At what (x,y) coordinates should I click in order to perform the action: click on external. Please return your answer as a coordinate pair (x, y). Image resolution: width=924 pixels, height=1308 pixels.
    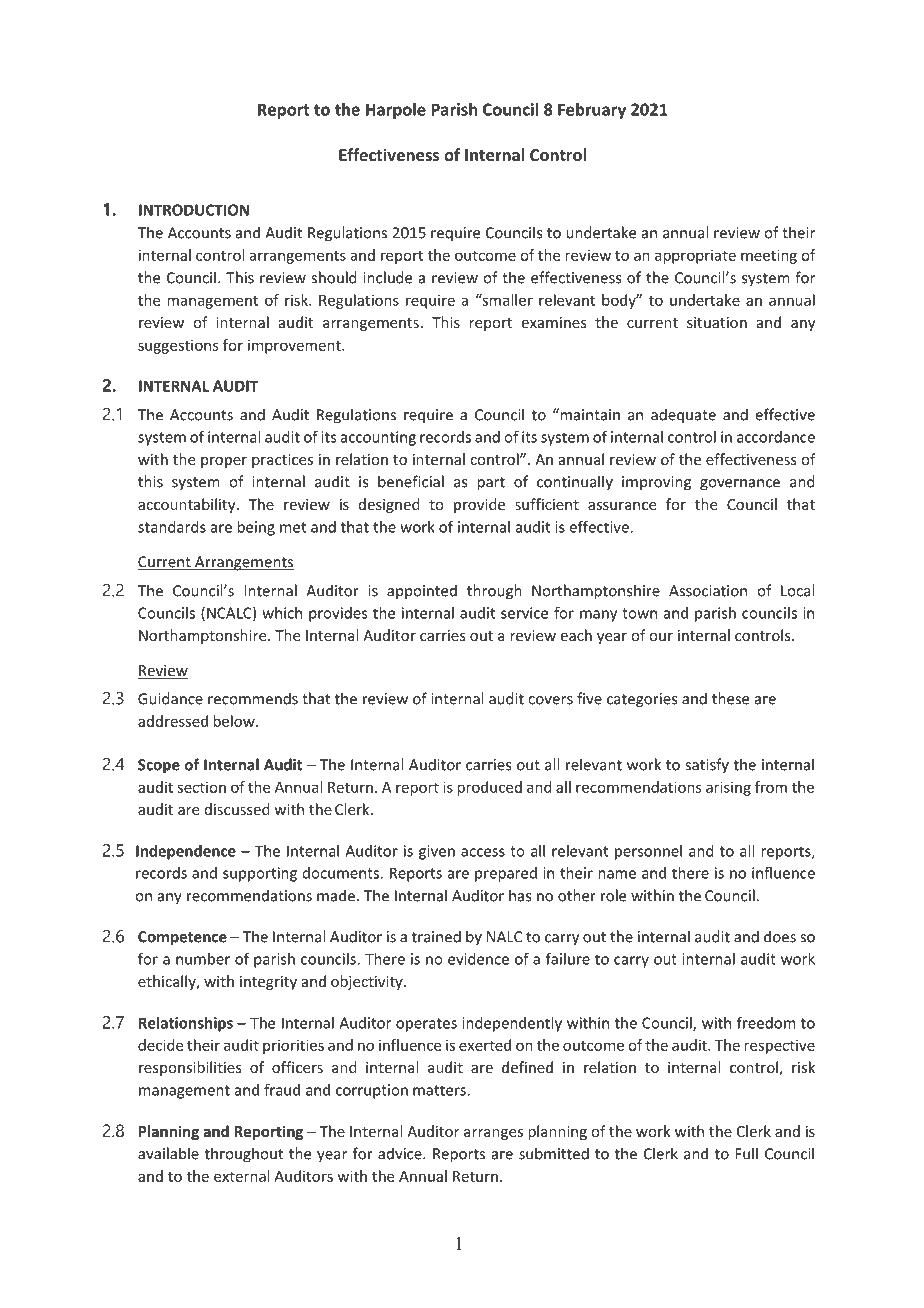
    Looking at the image, I should click on (241, 1176).
